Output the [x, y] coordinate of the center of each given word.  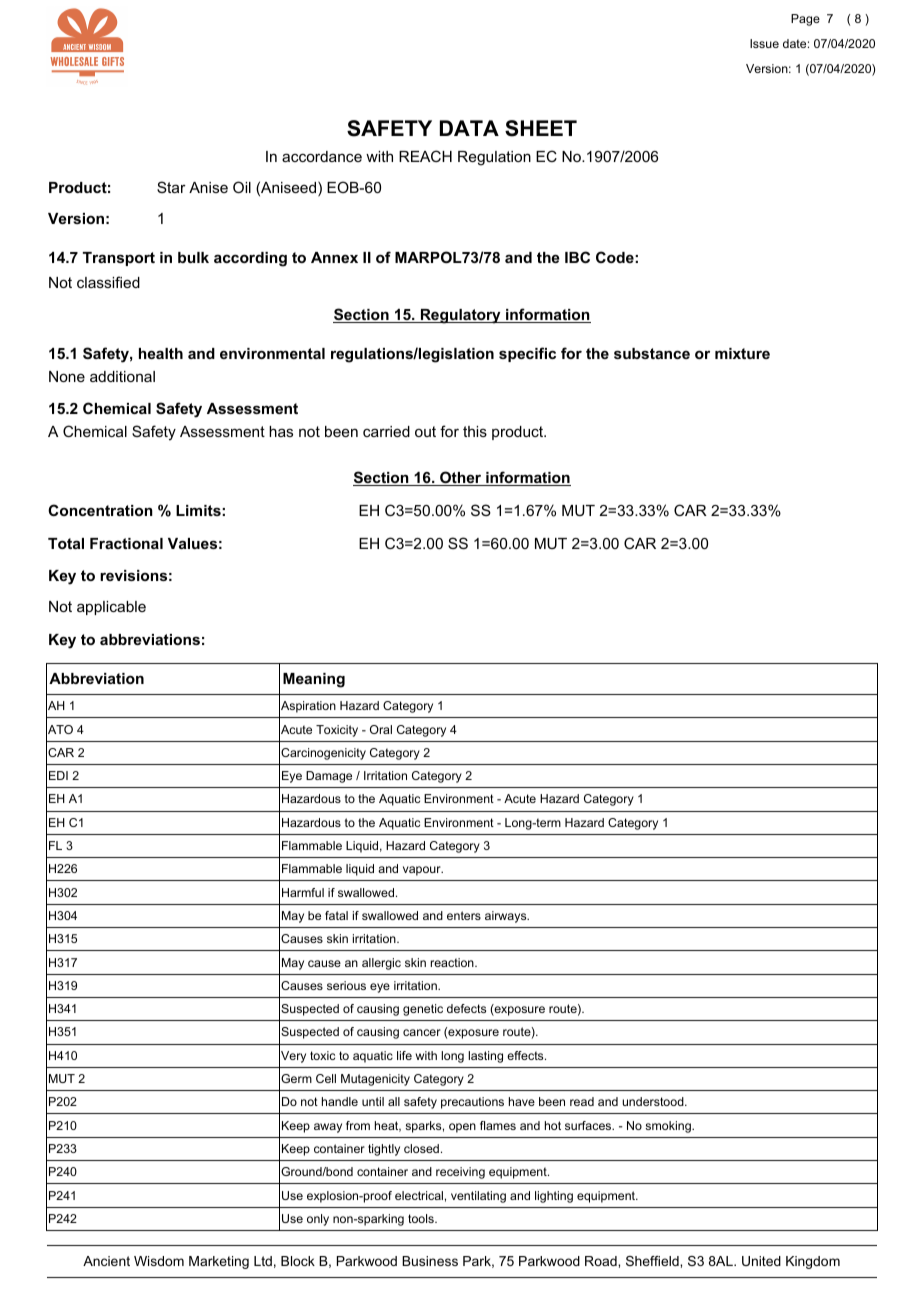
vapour [423, 871]
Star [171, 187]
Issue [764, 43]
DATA [469, 128]
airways [507, 917]
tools [422, 1218]
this [475, 431]
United [761, 1261]
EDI [58, 775]
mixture [742, 353]
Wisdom [159, 1261]
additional [122, 376]
